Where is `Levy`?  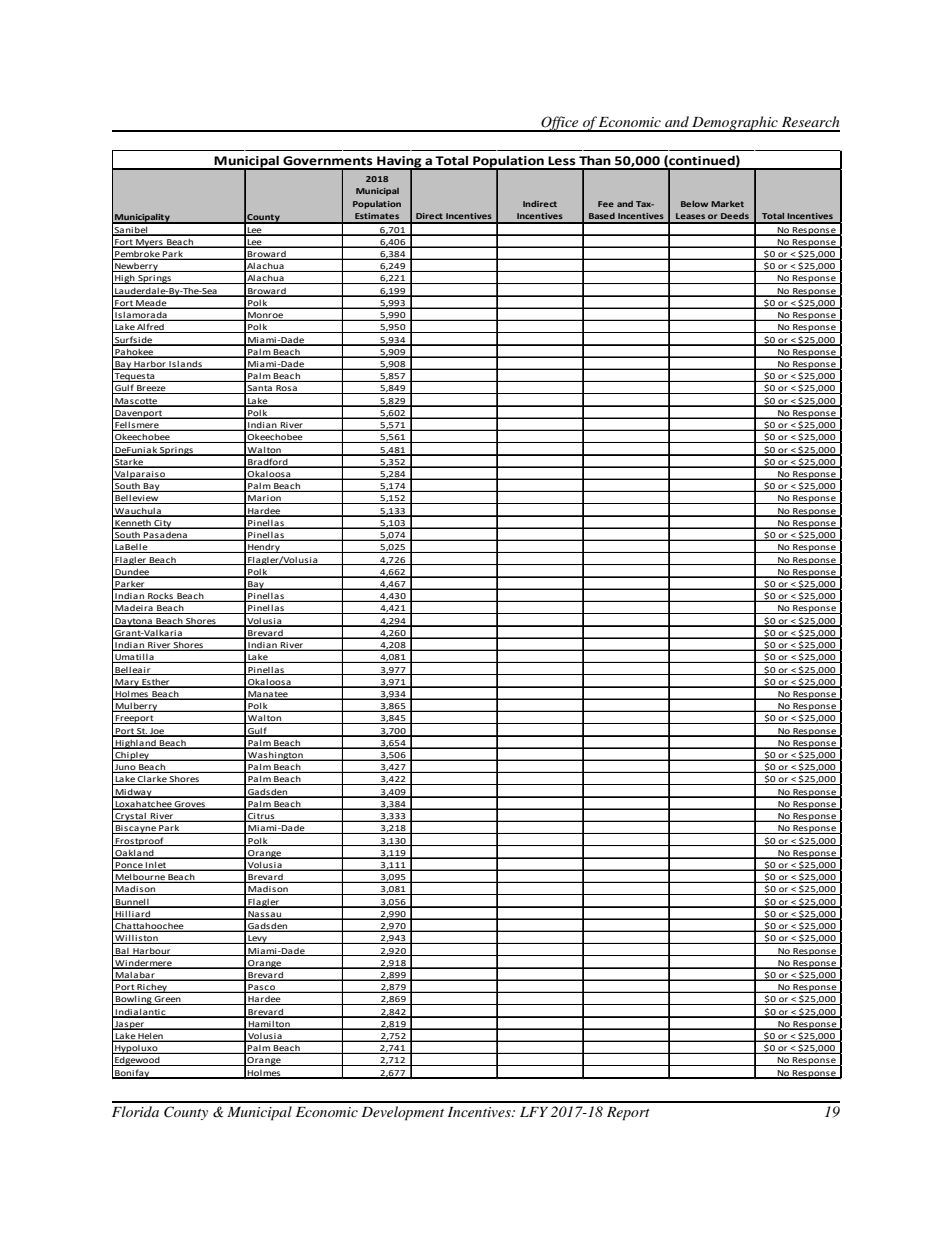
Levy is located at coordinates (257, 939).
